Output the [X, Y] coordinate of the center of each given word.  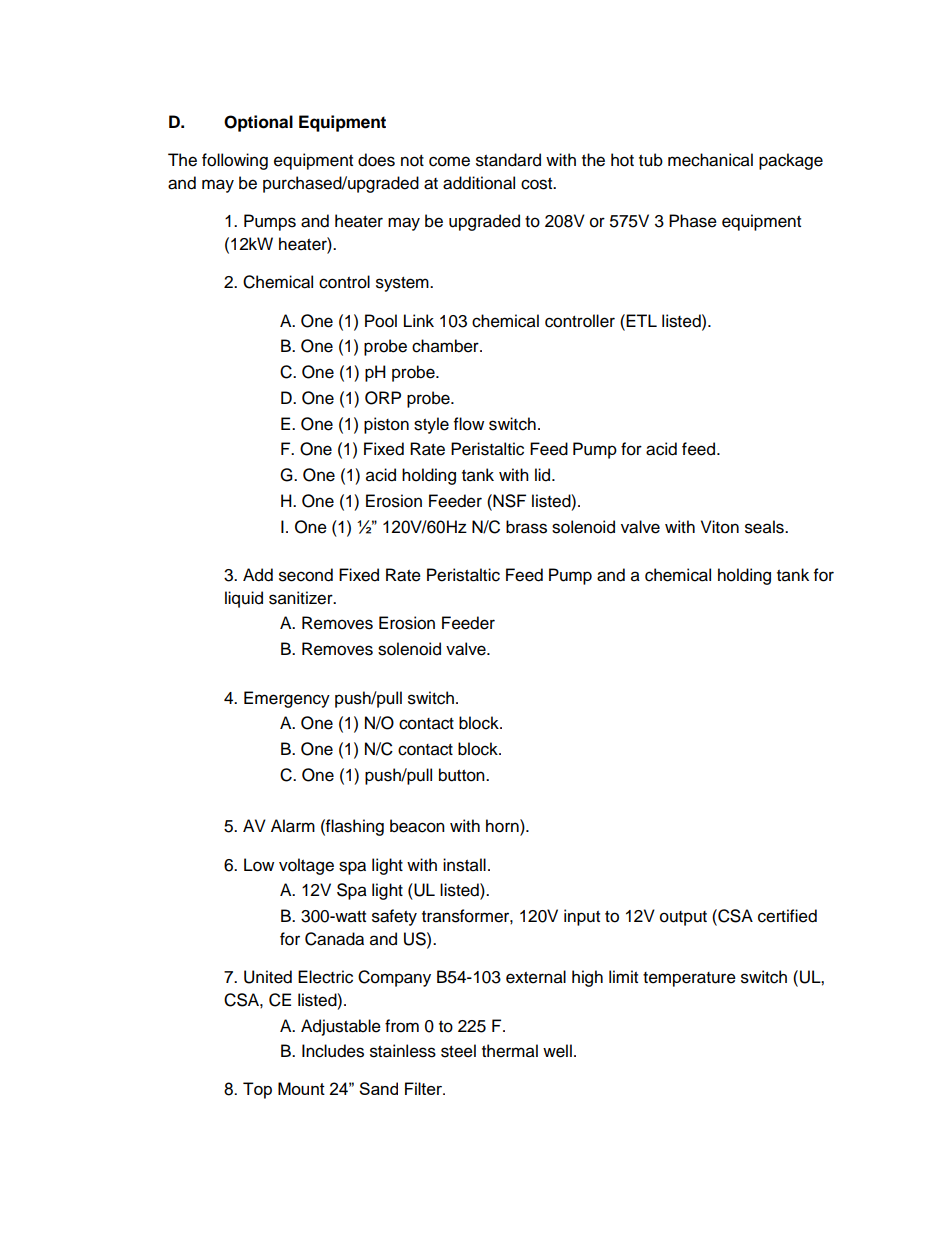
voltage [306, 866]
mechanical [710, 160]
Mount [301, 1088]
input [582, 917]
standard [508, 160]
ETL [641, 320]
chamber [446, 346]
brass [526, 527]
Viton [720, 527]
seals [765, 527]
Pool [381, 321]
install [464, 865]
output [683, 918]
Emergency [287, 699]
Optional [258, 123]
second [306, 575]
